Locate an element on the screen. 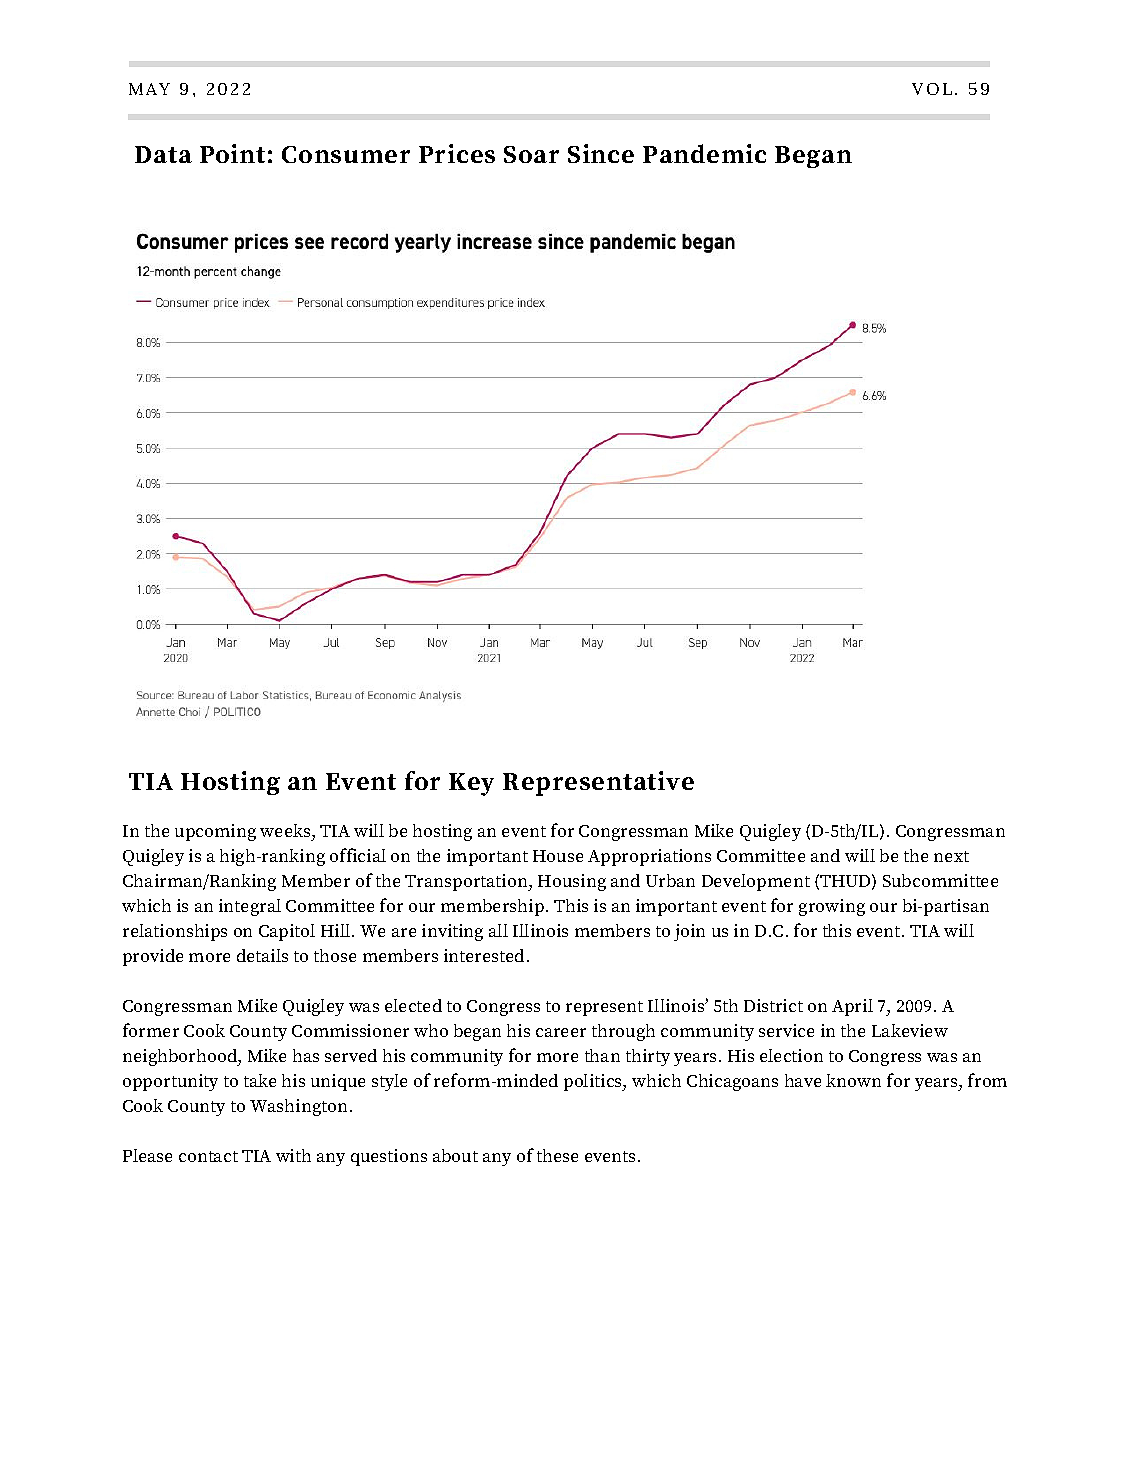 The height and width of the screenshot is (1467, 1133). these is located at coordinates (557, 1155).
